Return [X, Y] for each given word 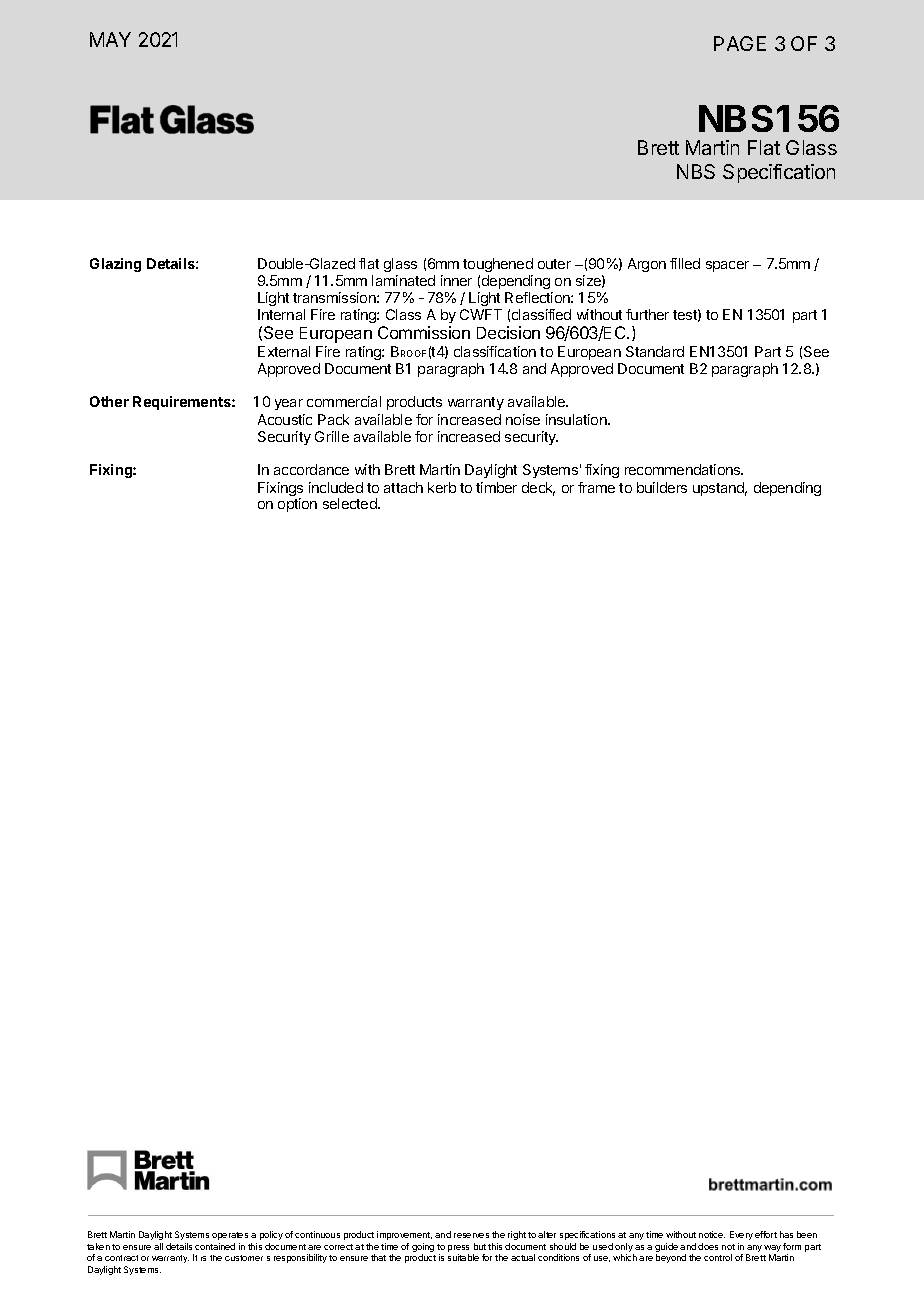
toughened [498, 265]
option [297, 505]
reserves [471, 1235]
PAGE [740, 43]
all [158, 1246]
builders [662, 487]
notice [712, 1234]
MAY [110, 39]
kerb [442, 487]
